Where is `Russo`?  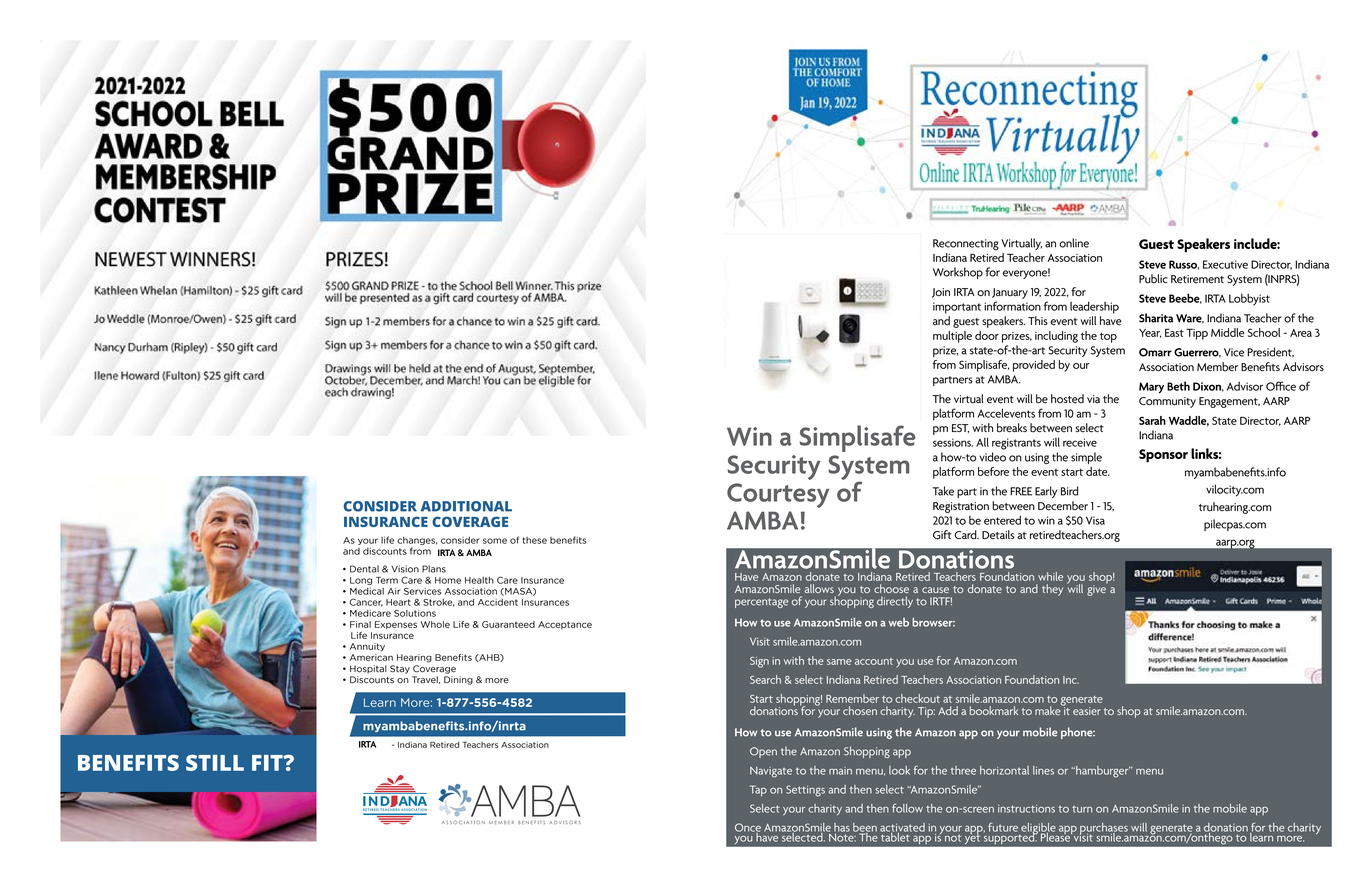
Russo is located at coordinates (1184, 265).
